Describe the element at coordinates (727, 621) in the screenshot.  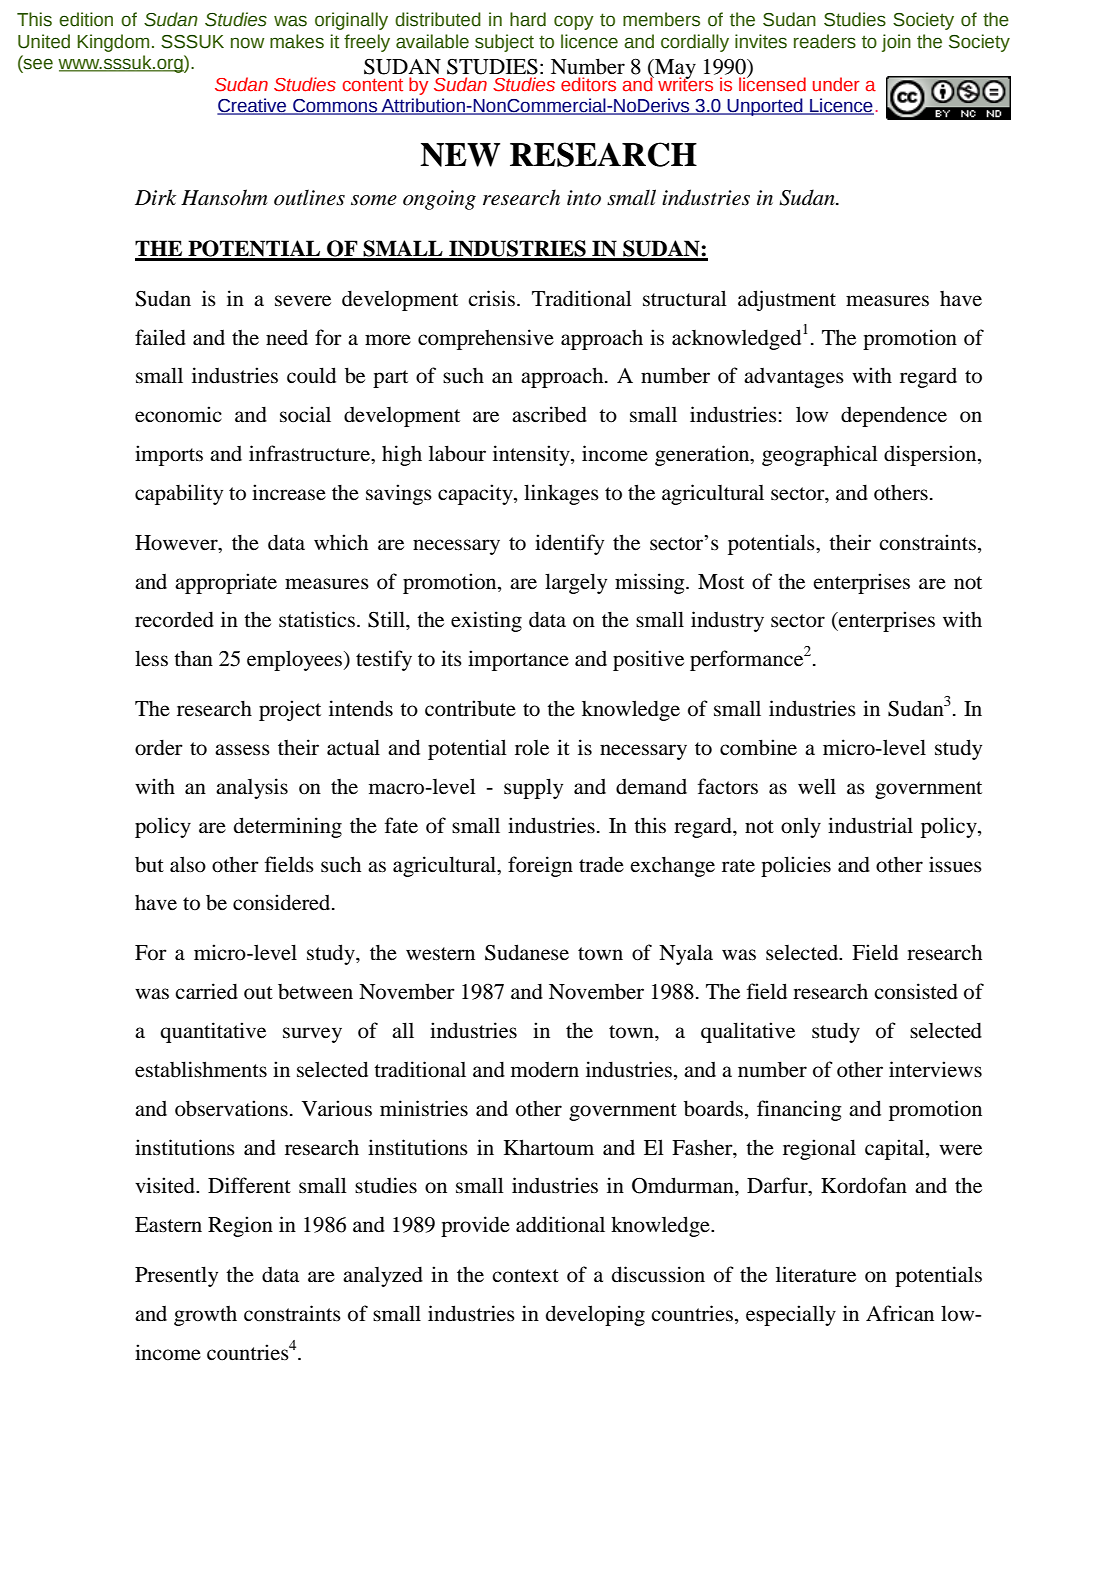
I see `industry` at that location.
